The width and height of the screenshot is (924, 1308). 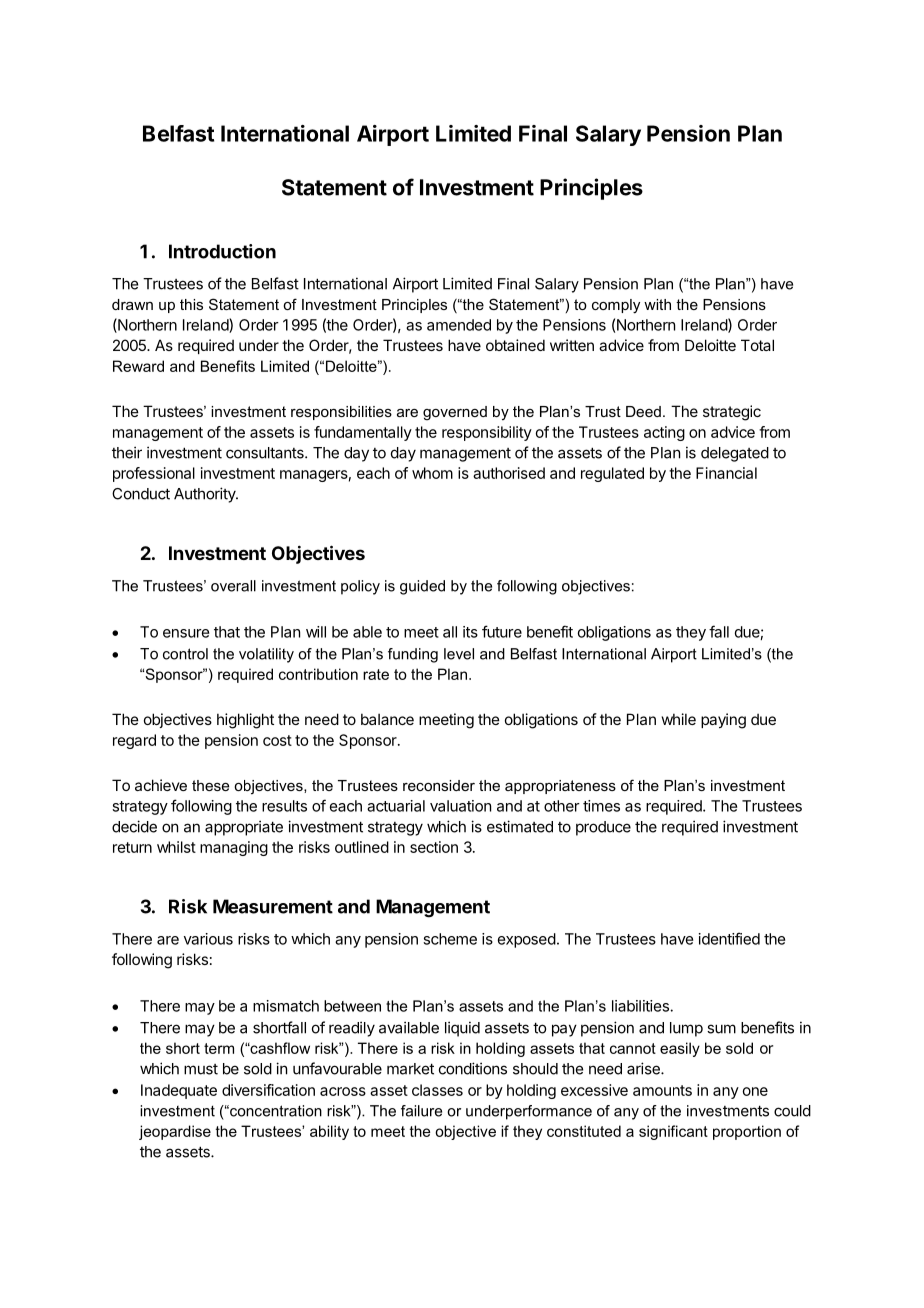 What do you see at coordinates (459, 654) in the screenshot?
I see `level` at bounding box center [459, 654].
